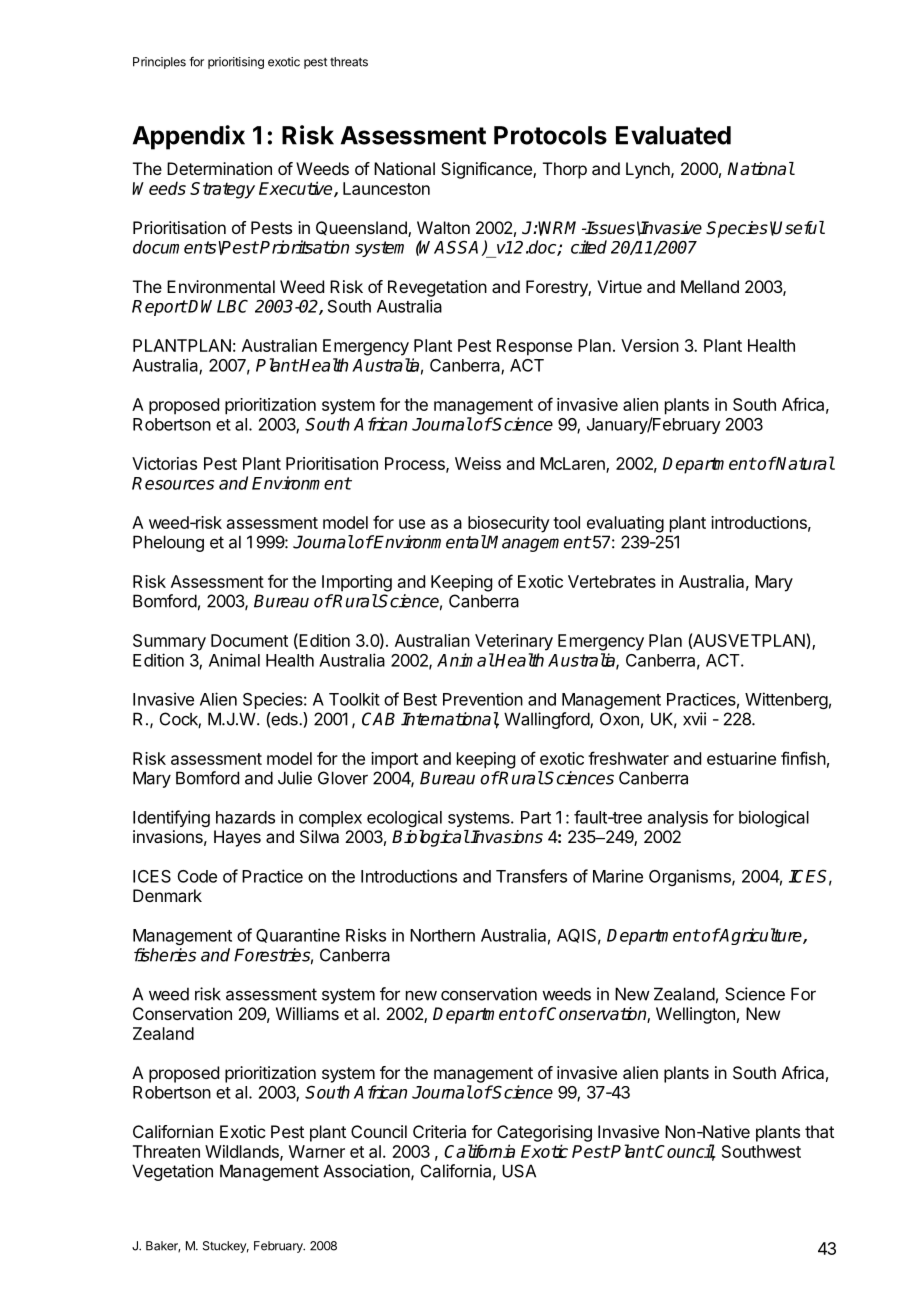  Describe the element at coordinates (159, 308) in the screenshot. I see `Report` at that location.
